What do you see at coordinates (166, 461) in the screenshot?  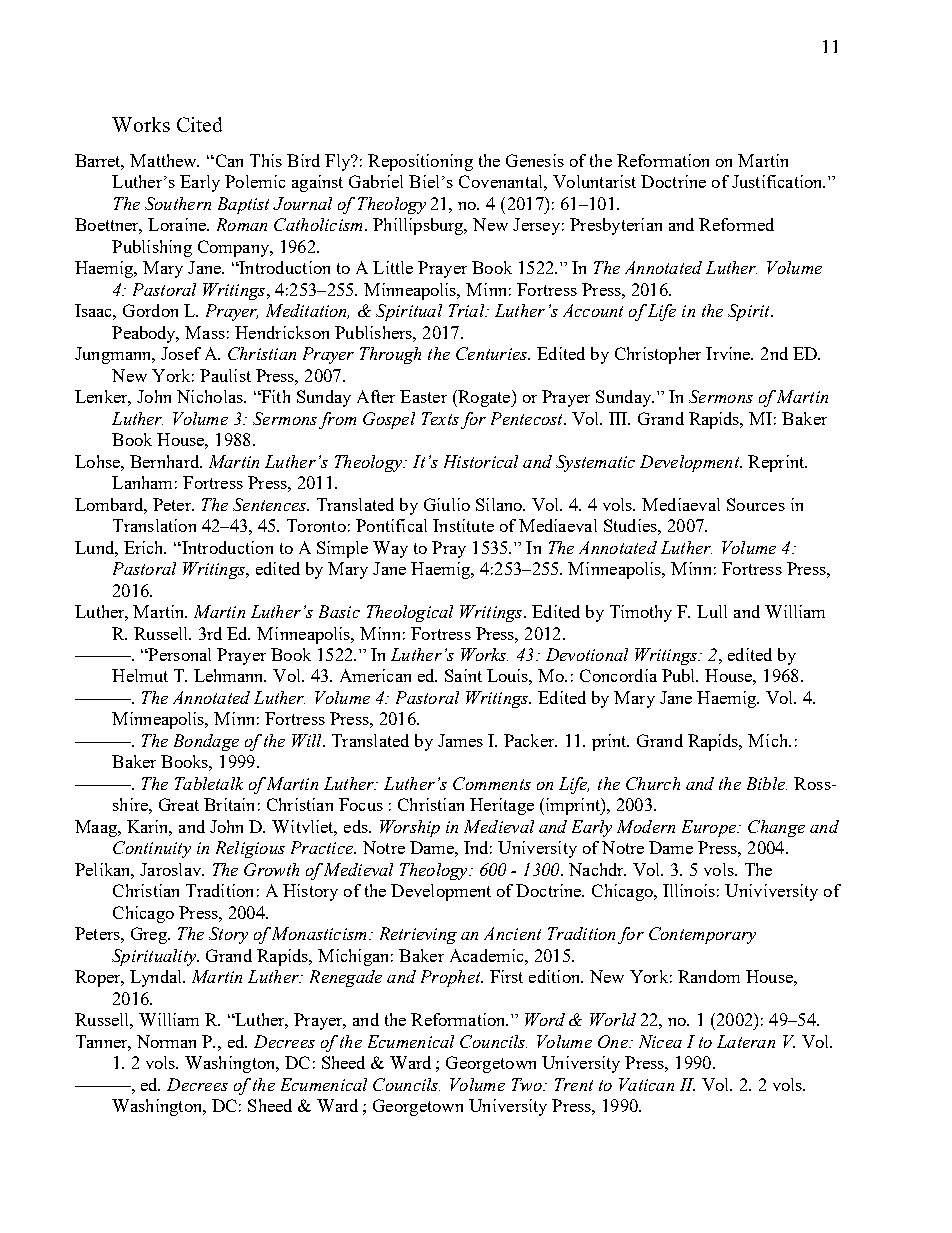 I see `Bernhard` at bounding box center [166, 461].
